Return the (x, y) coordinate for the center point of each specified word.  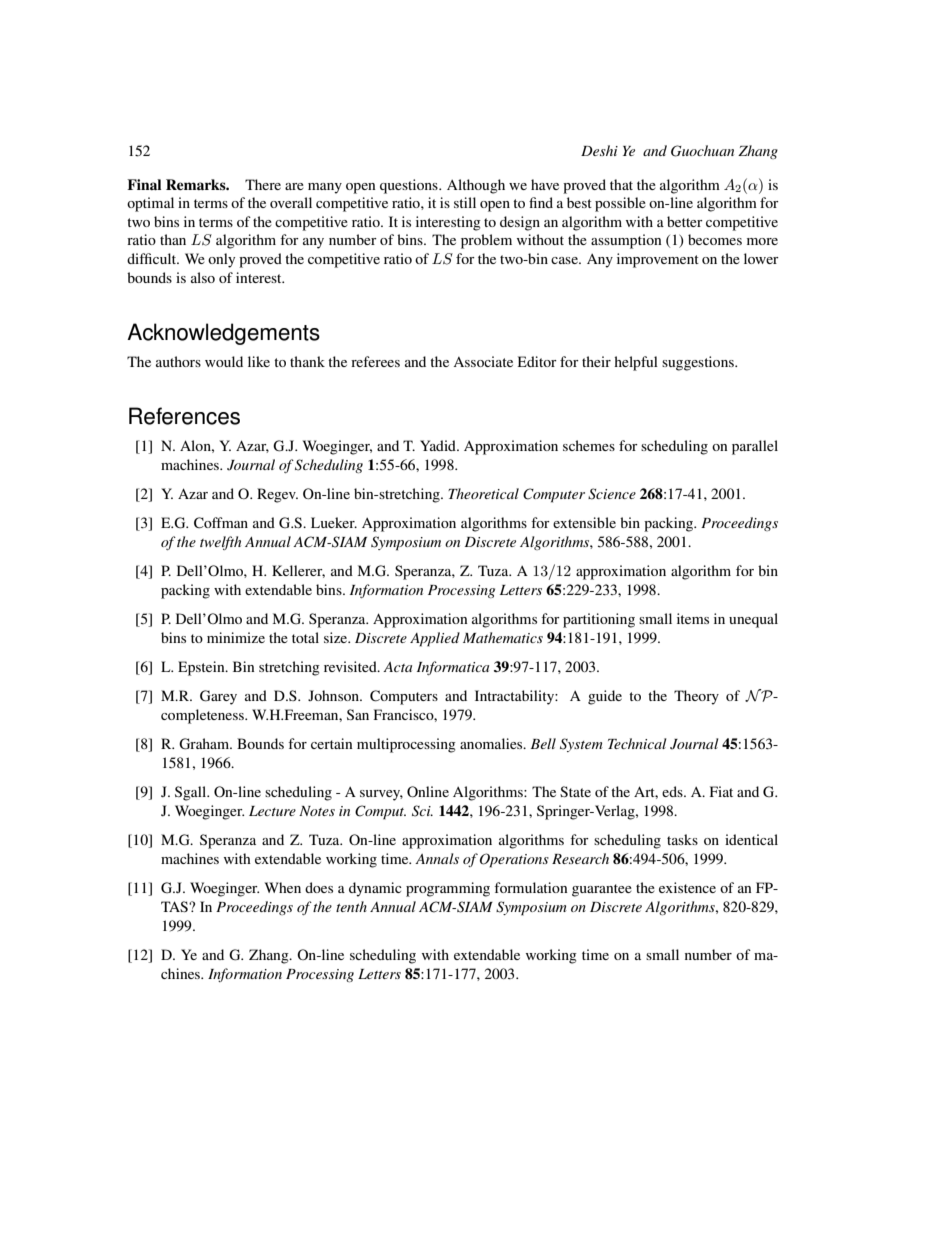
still (465, 202)
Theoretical (483, 493)
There (263, 184)
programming (448, 889)
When (283, 887)
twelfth (220, 543)
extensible (584, 522)
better (685, 221)
